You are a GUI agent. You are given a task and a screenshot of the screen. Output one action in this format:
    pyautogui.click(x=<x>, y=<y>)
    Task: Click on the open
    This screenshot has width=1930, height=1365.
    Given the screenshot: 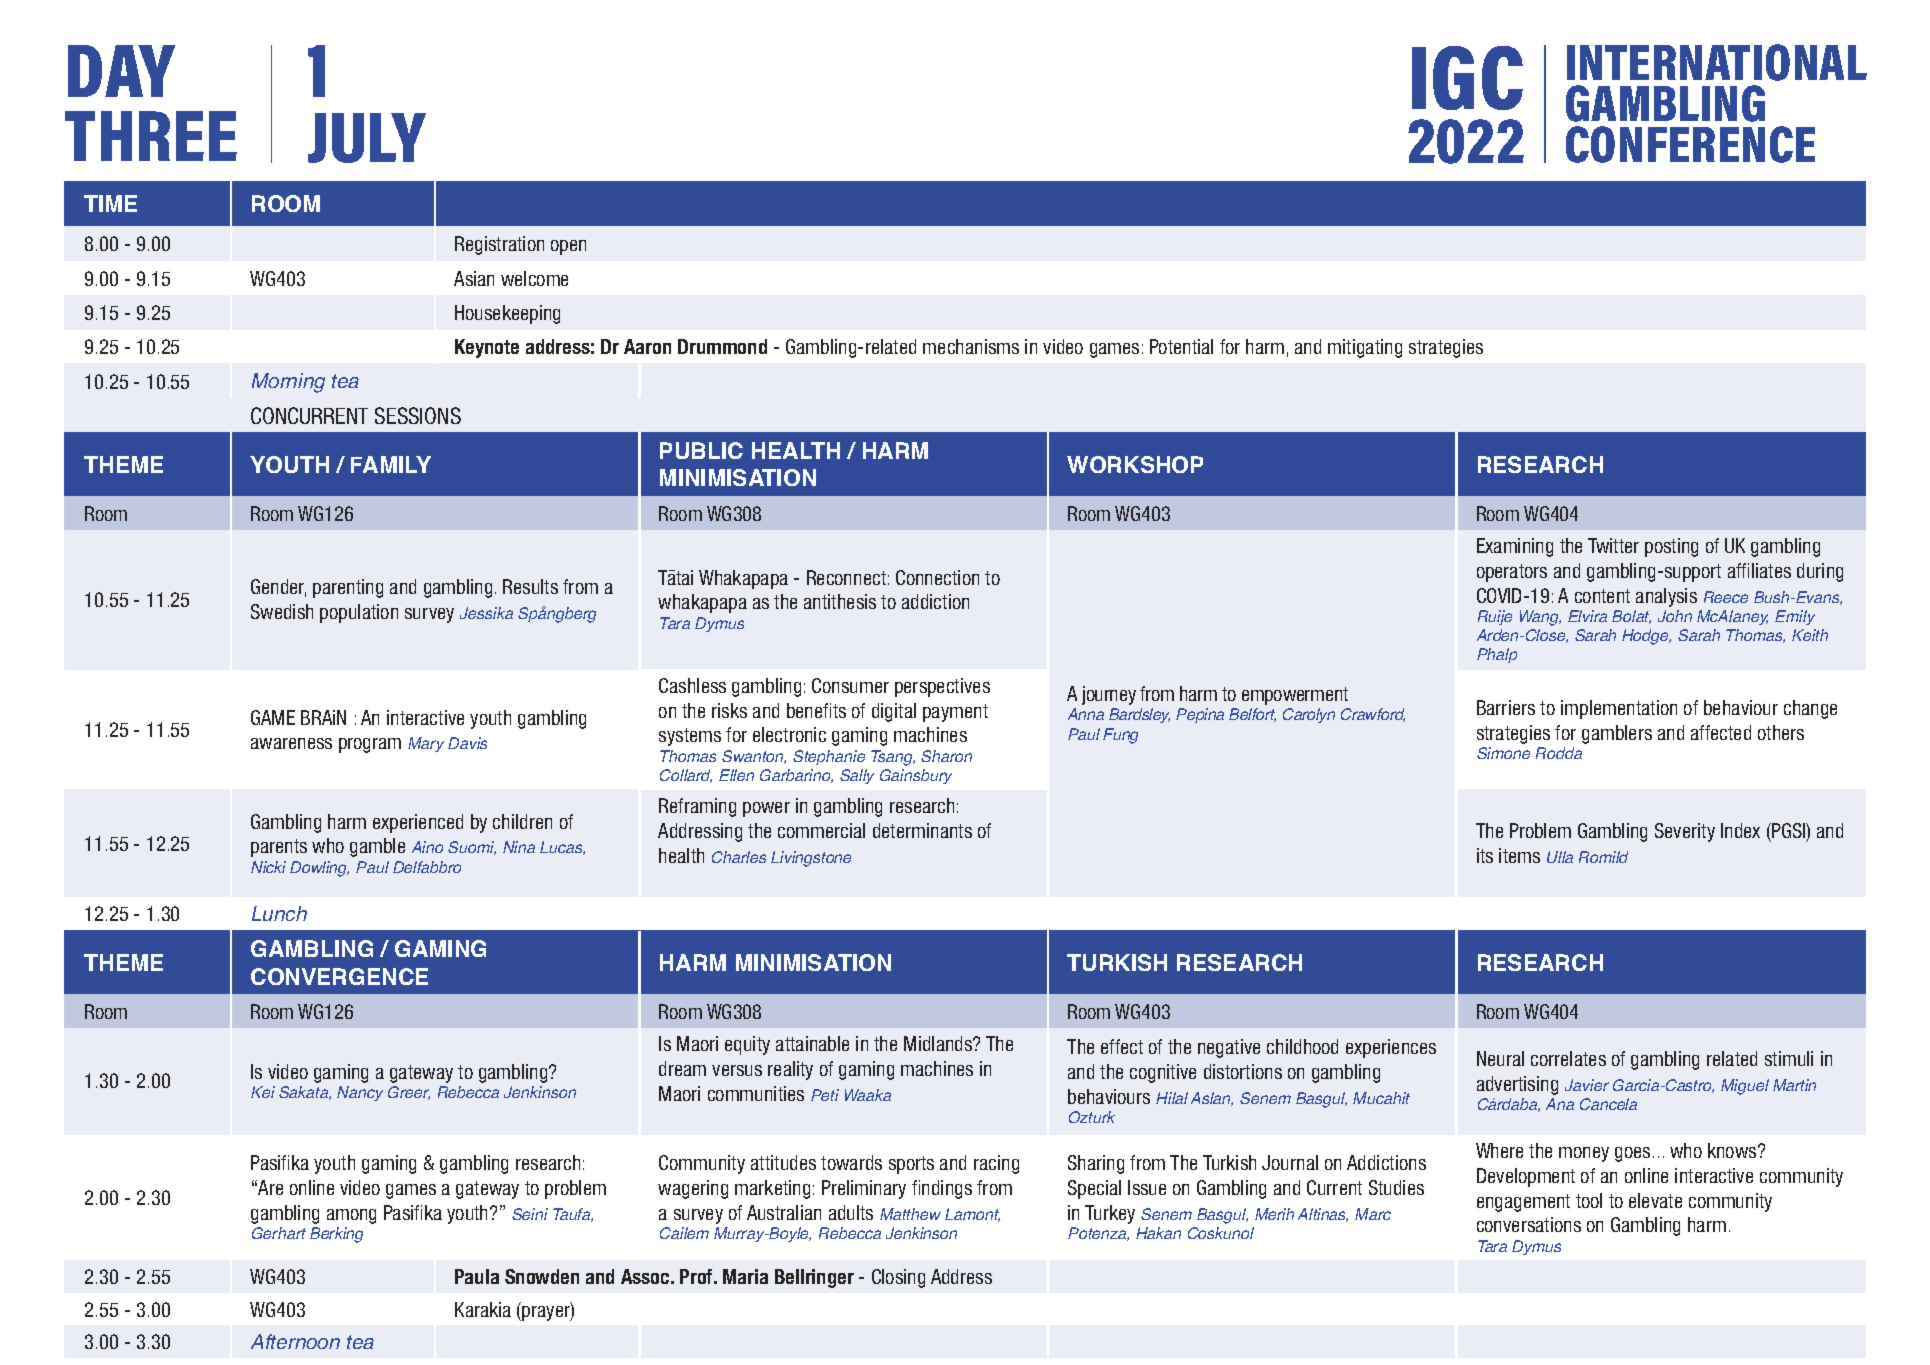 What is the action you would take?
    pyautogui.click(x=568, y=247)
